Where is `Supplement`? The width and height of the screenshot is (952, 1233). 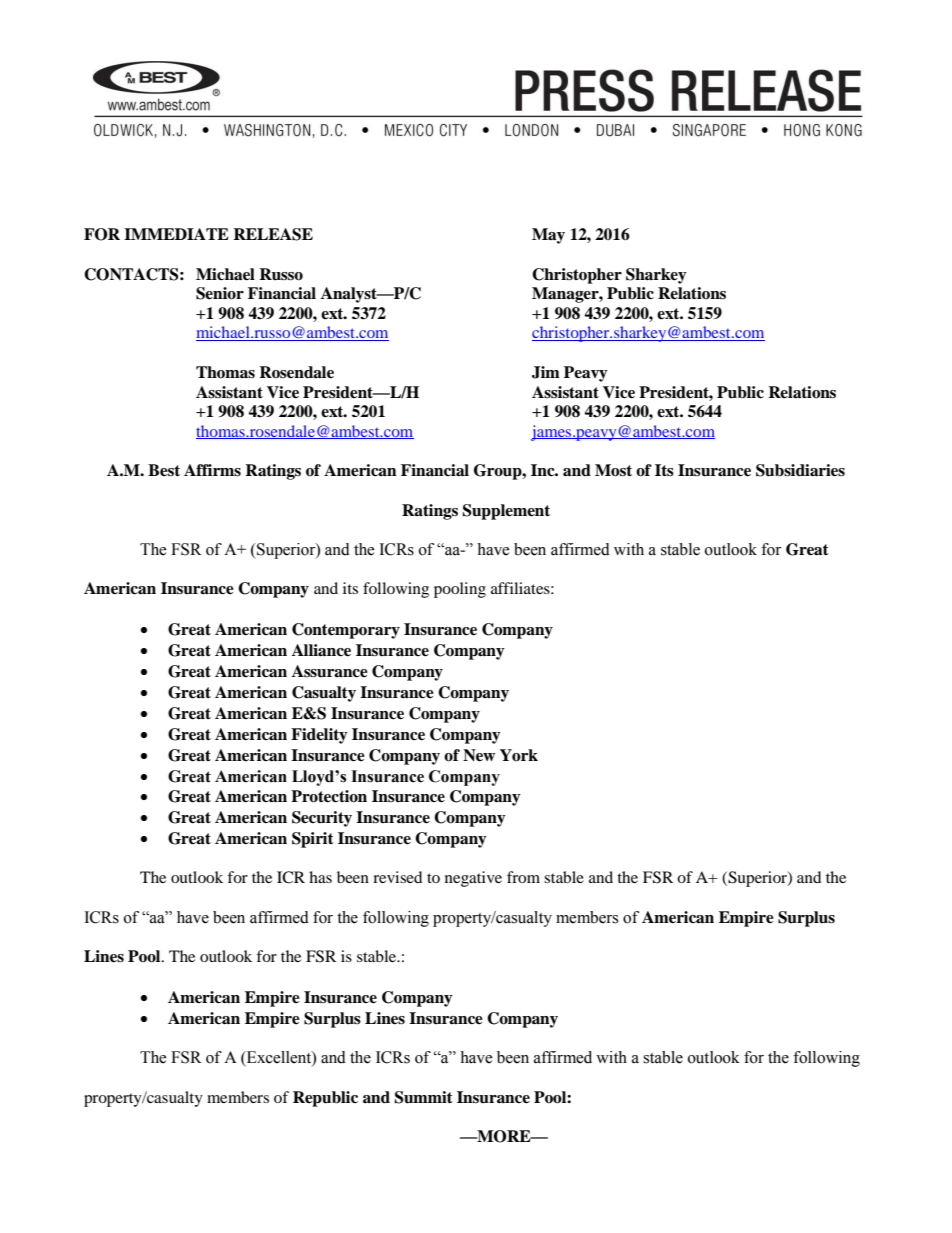 Supplement is located at coordinates (506, 512).
